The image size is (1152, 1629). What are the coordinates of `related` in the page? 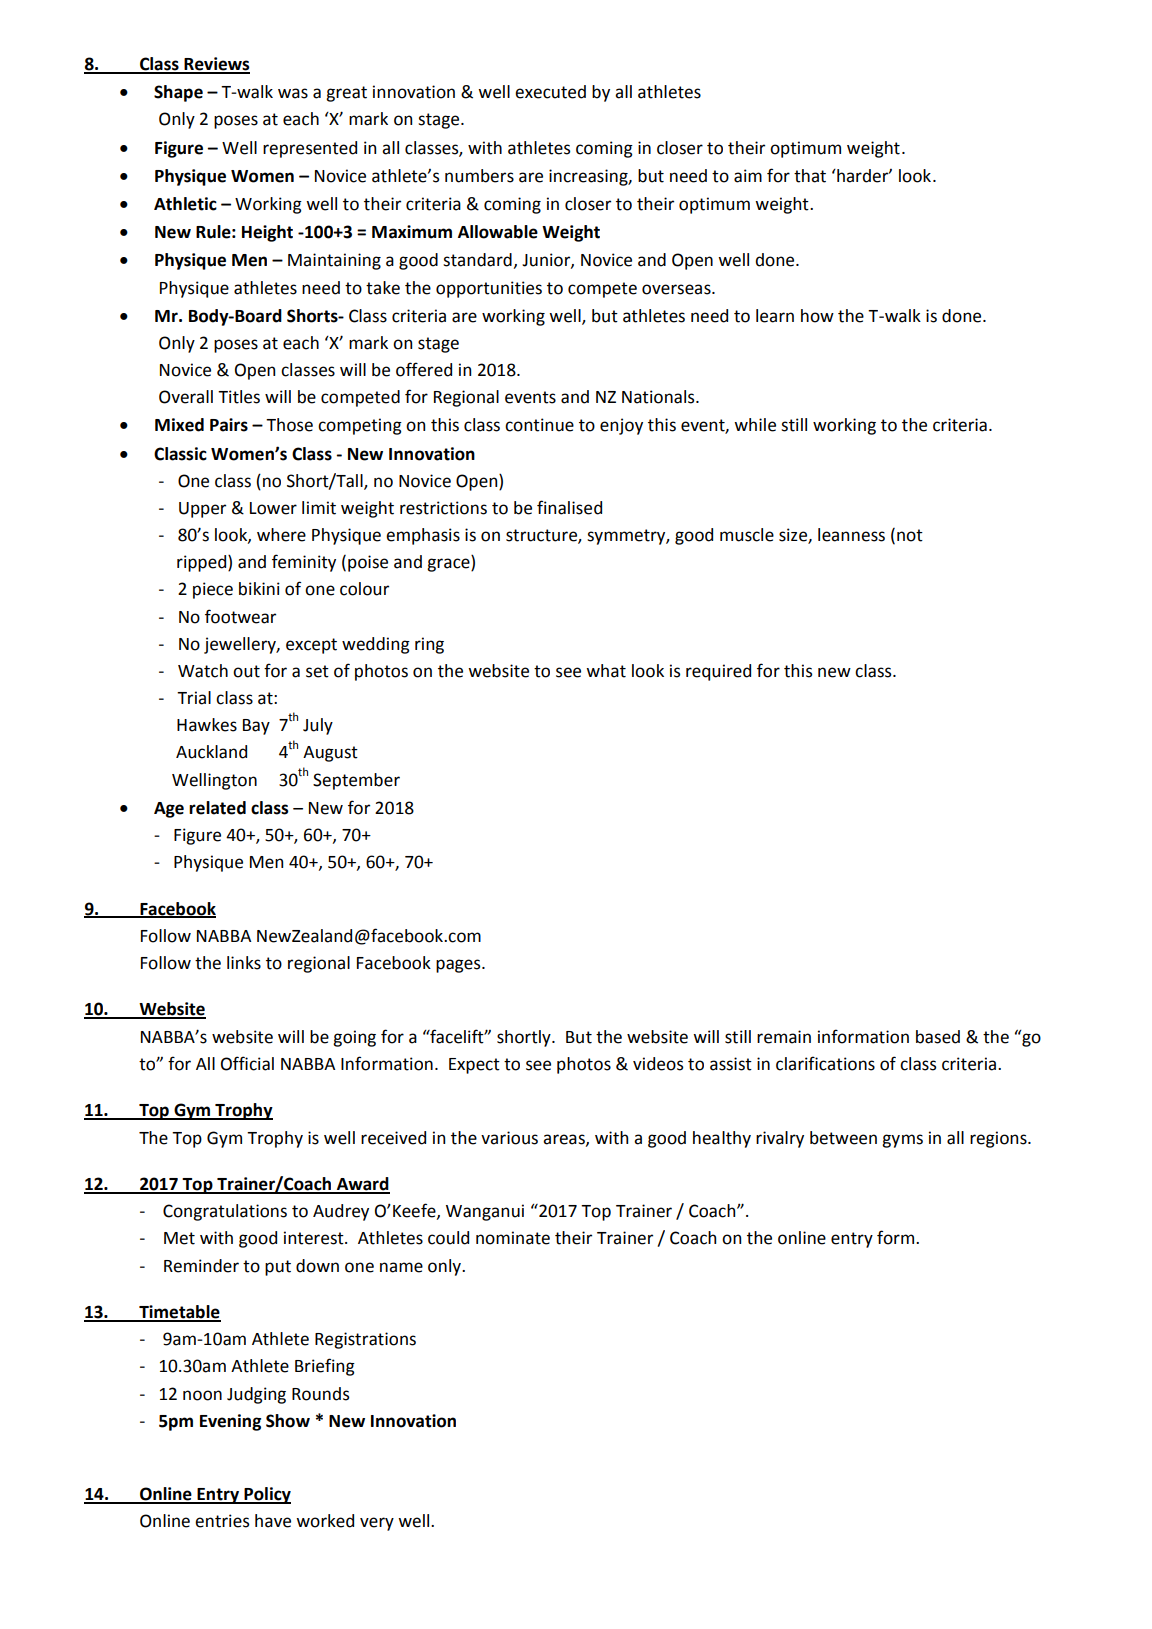 It's located at (217, 808).
